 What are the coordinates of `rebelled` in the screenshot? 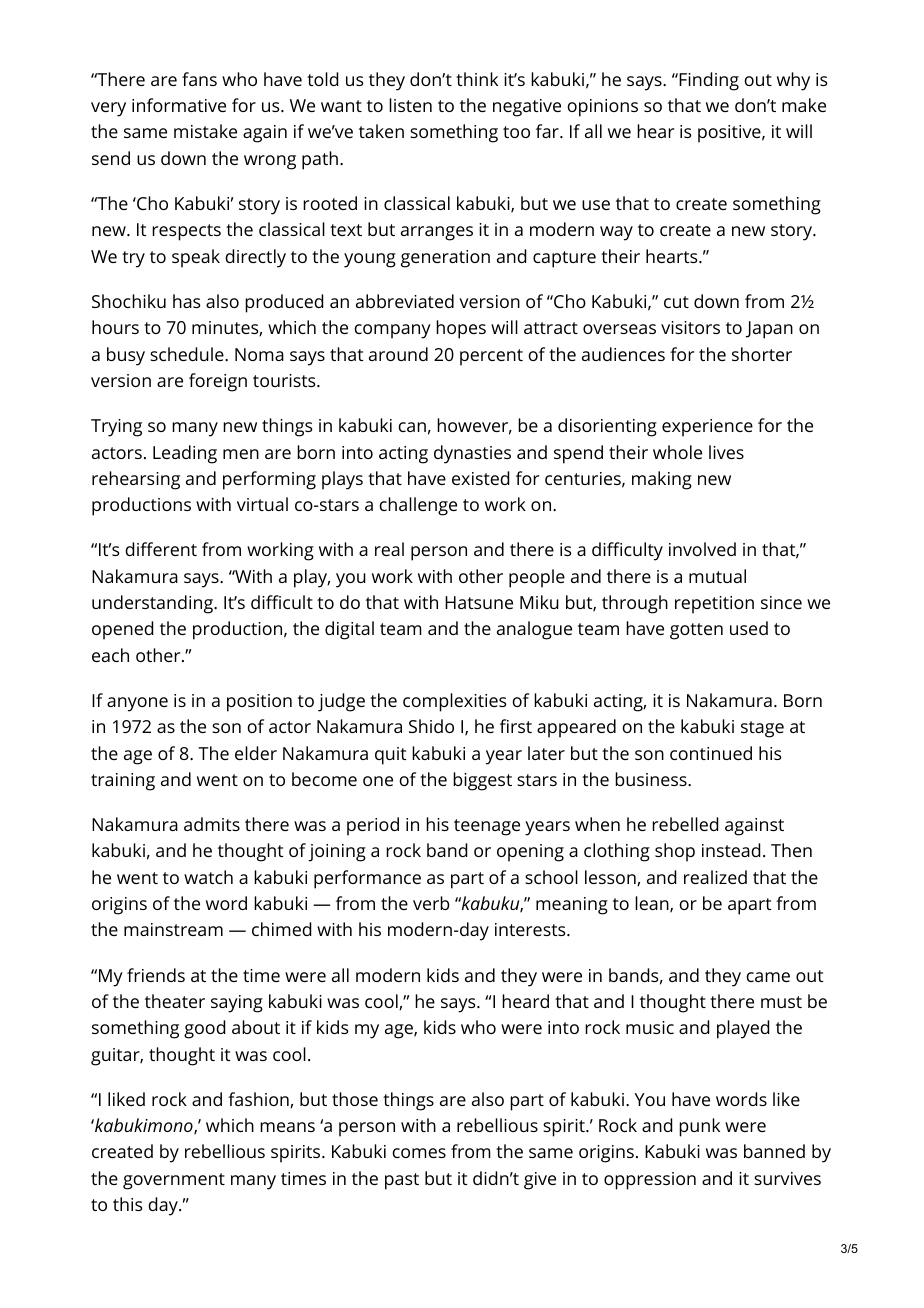 It's located at (685, 824).
